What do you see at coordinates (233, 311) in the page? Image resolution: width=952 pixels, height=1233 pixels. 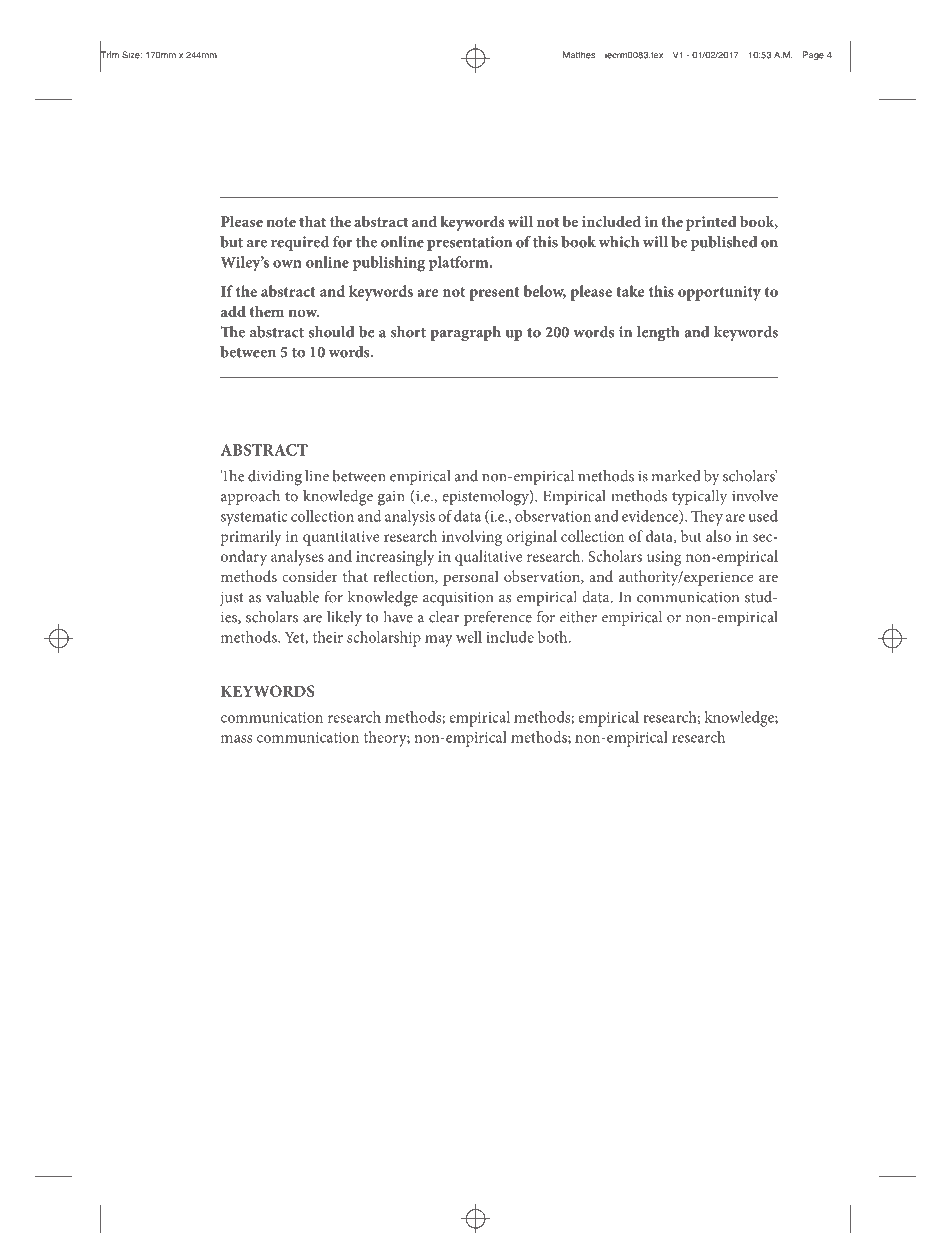 I see `add` at bounding box center [233, 311].
